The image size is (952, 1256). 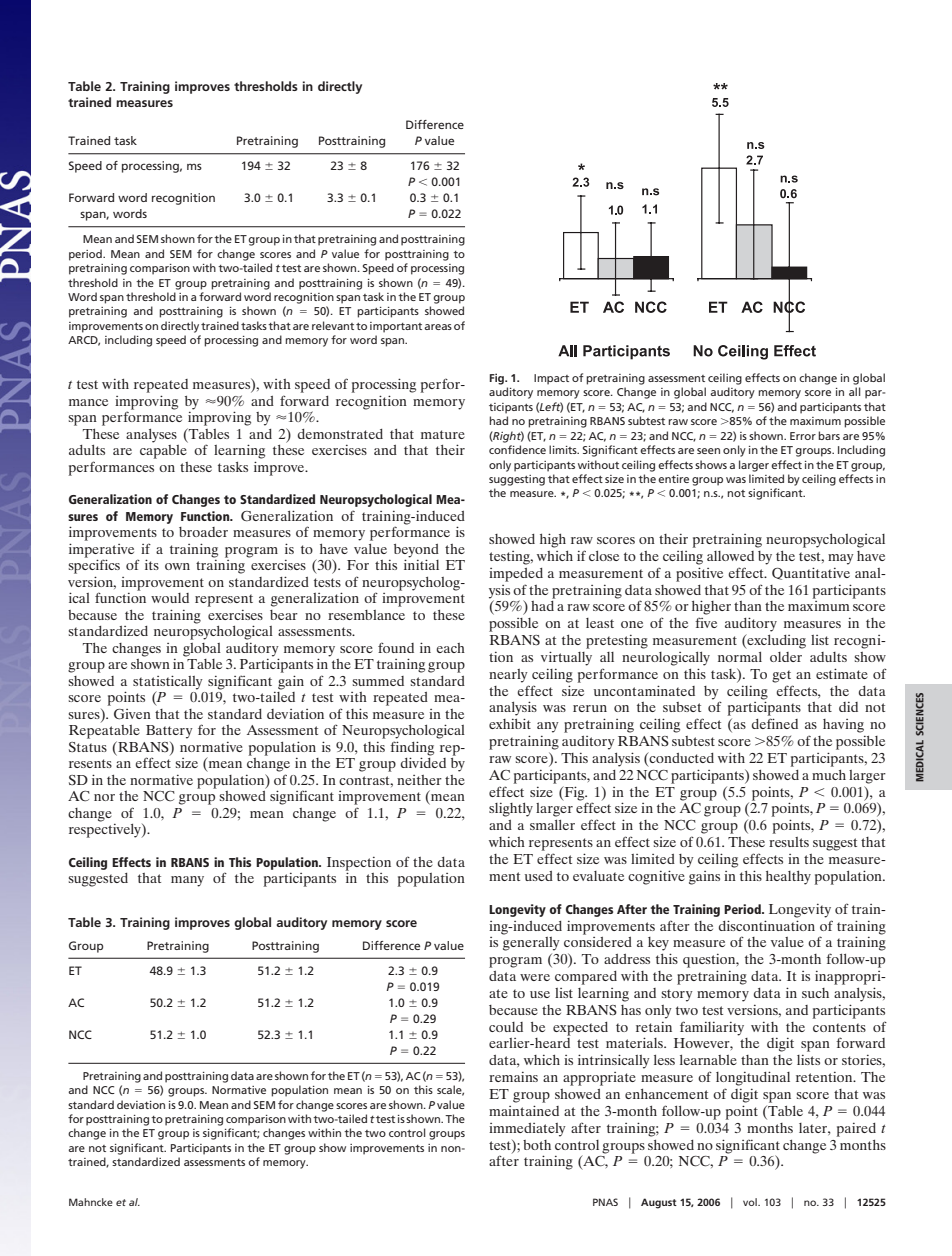 What do you see at coordinates (537, 1145) in the screenshot?
I see `both` at bounding box center [537, 1145].
